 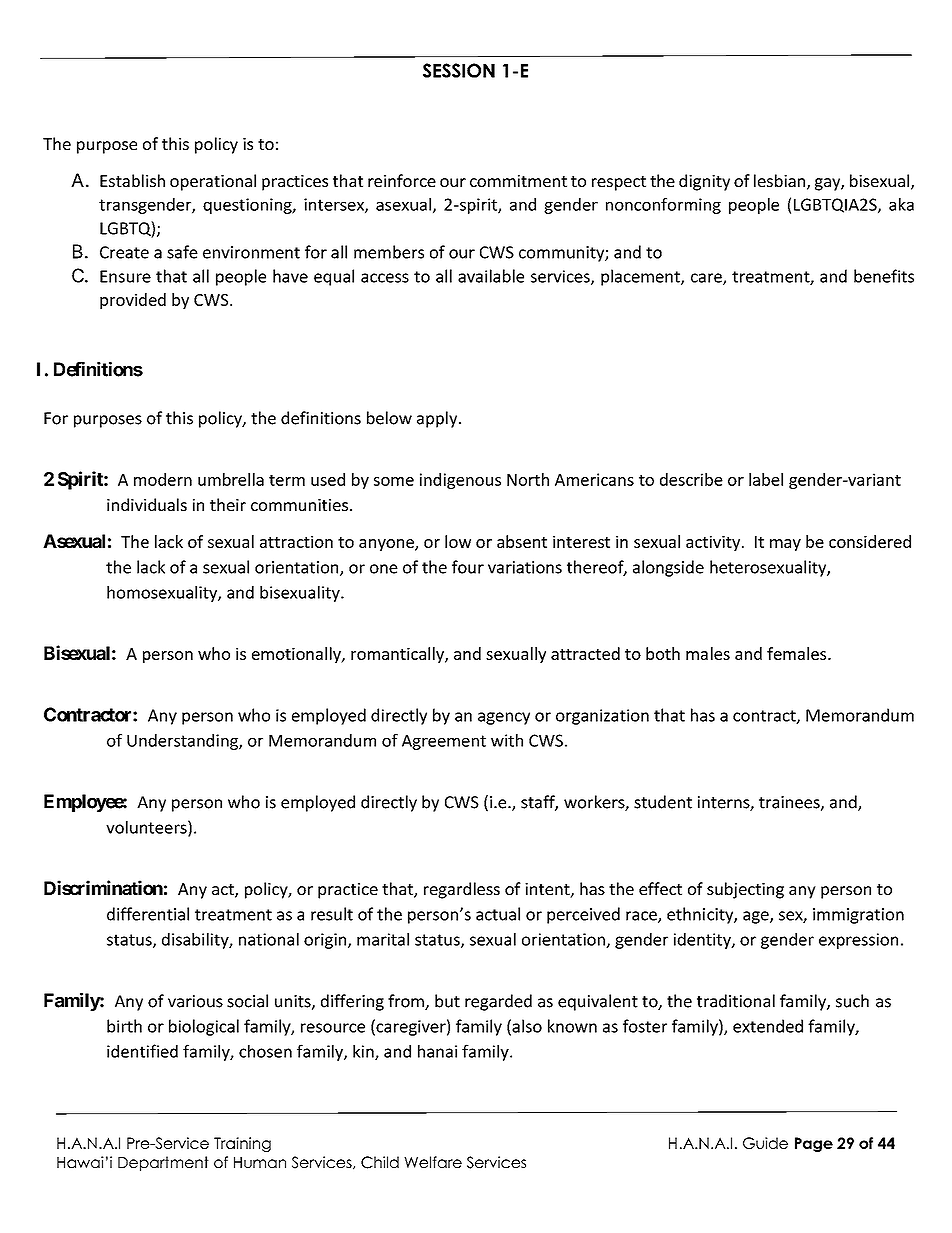 What do you see at coordinates (858, 916) in the screenshot?
I see `immigration` at bounding box center [858, 916].
